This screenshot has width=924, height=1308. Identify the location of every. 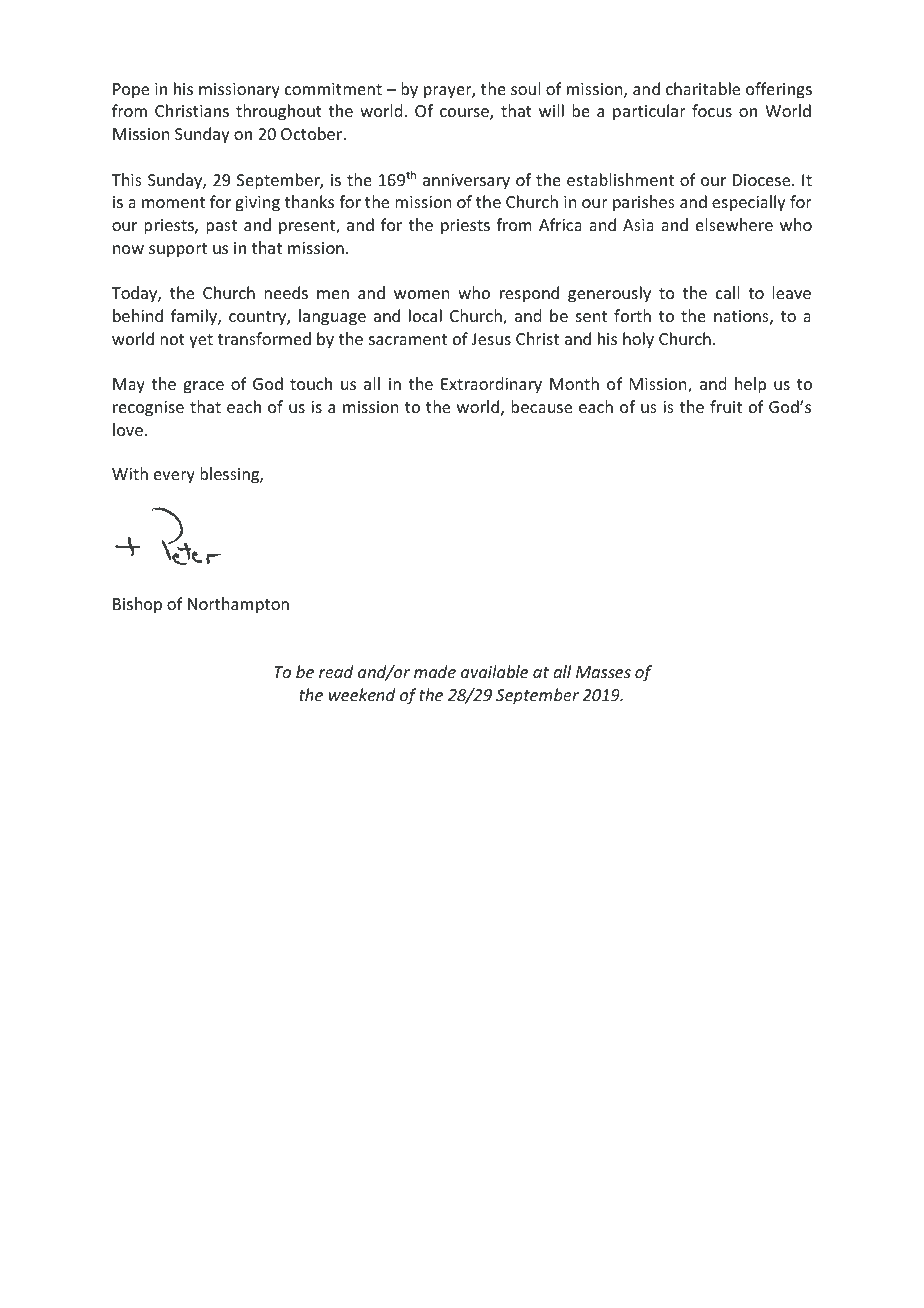
(174, 477).
